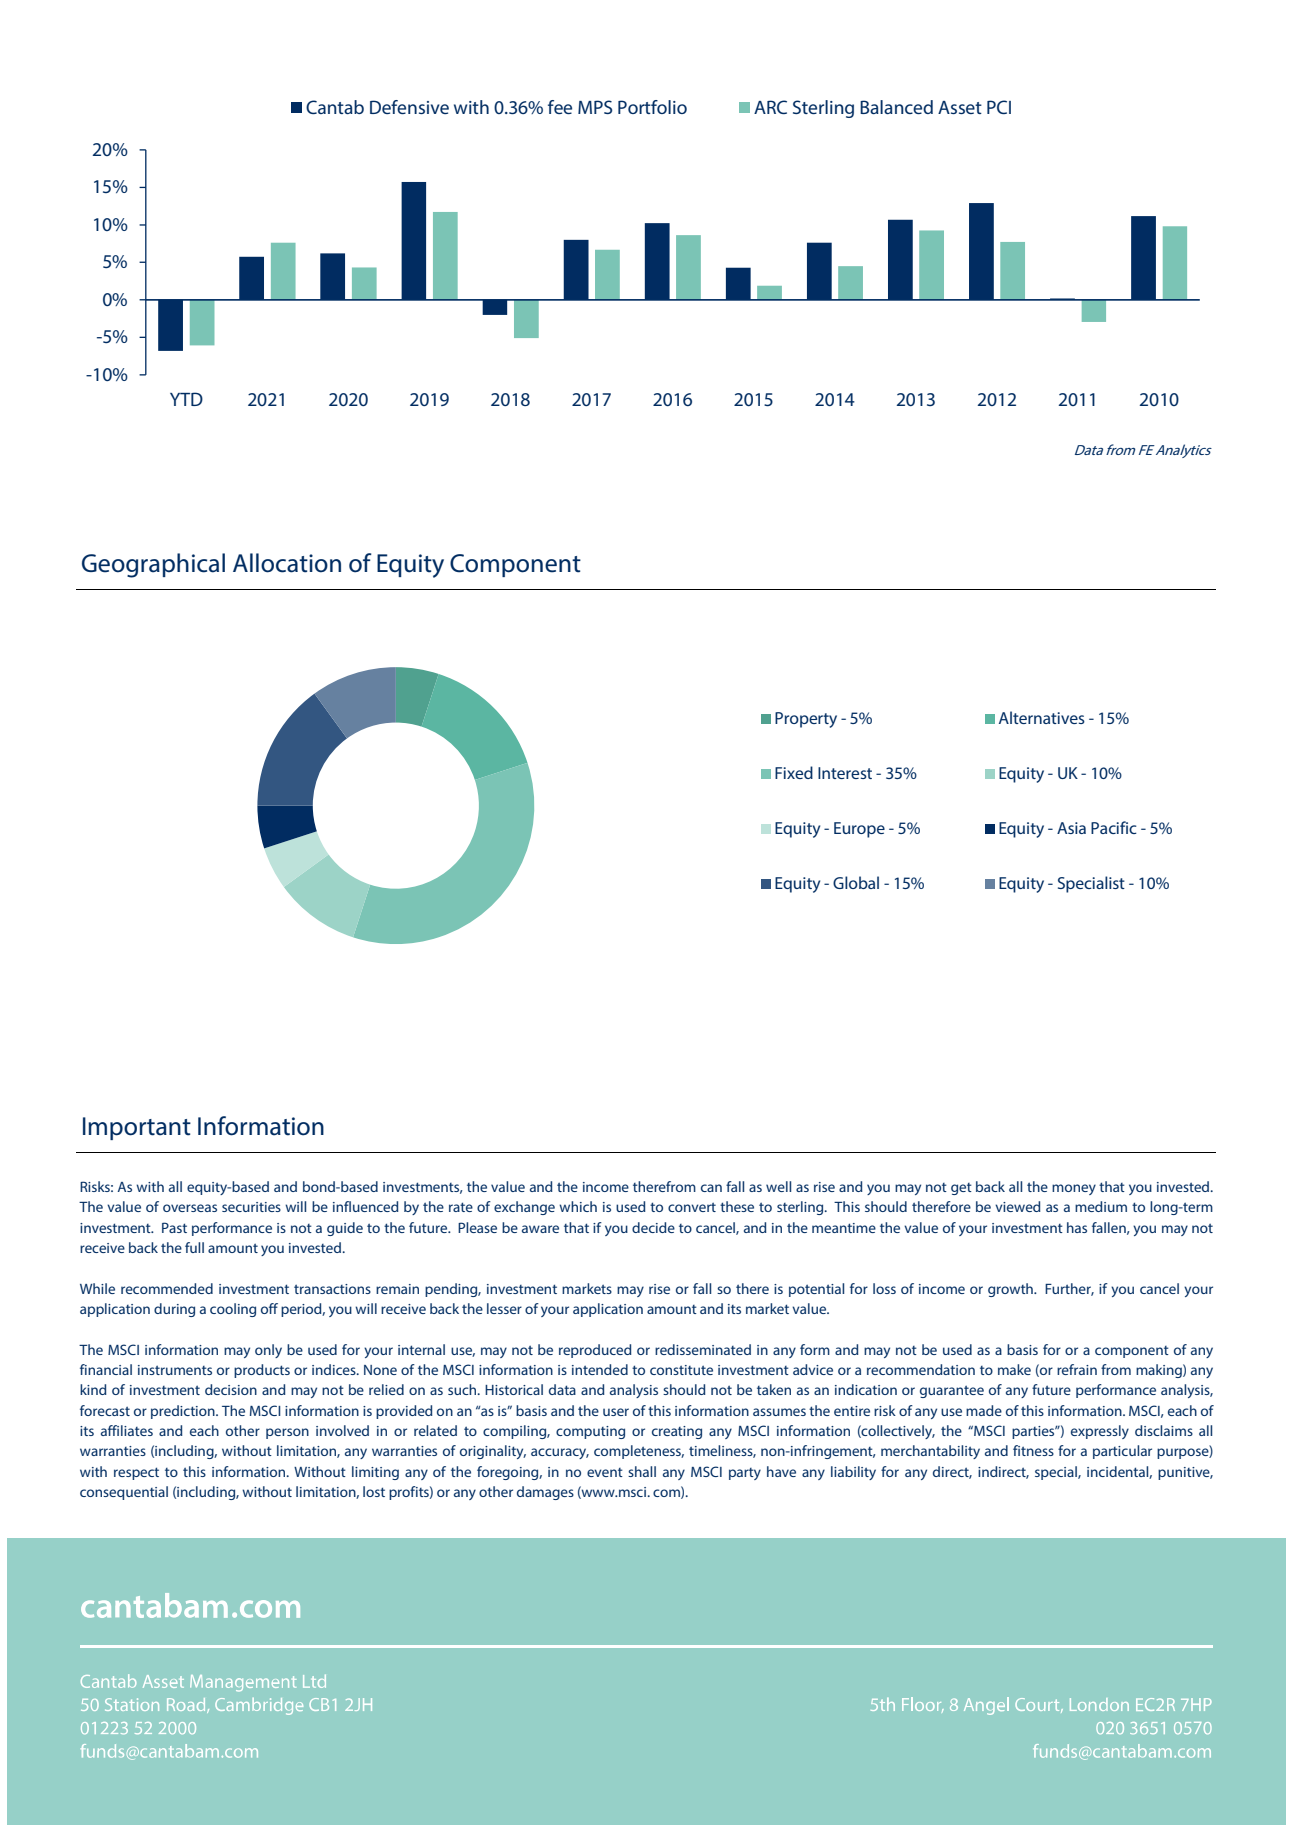  I want to click on Cantab, so click(335, 107).
